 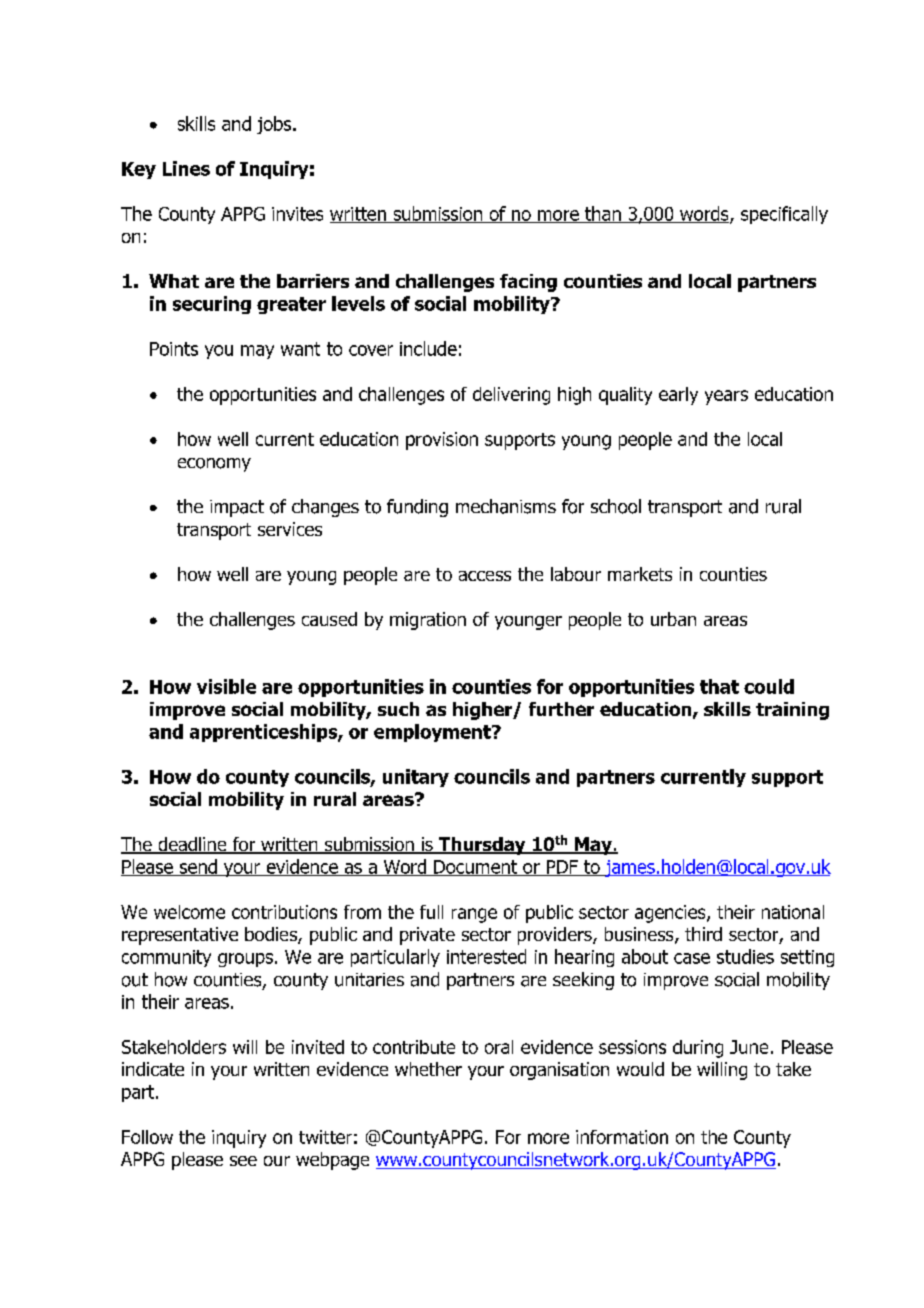 I want to click on mechanisms, so click(x=506, y=506).
